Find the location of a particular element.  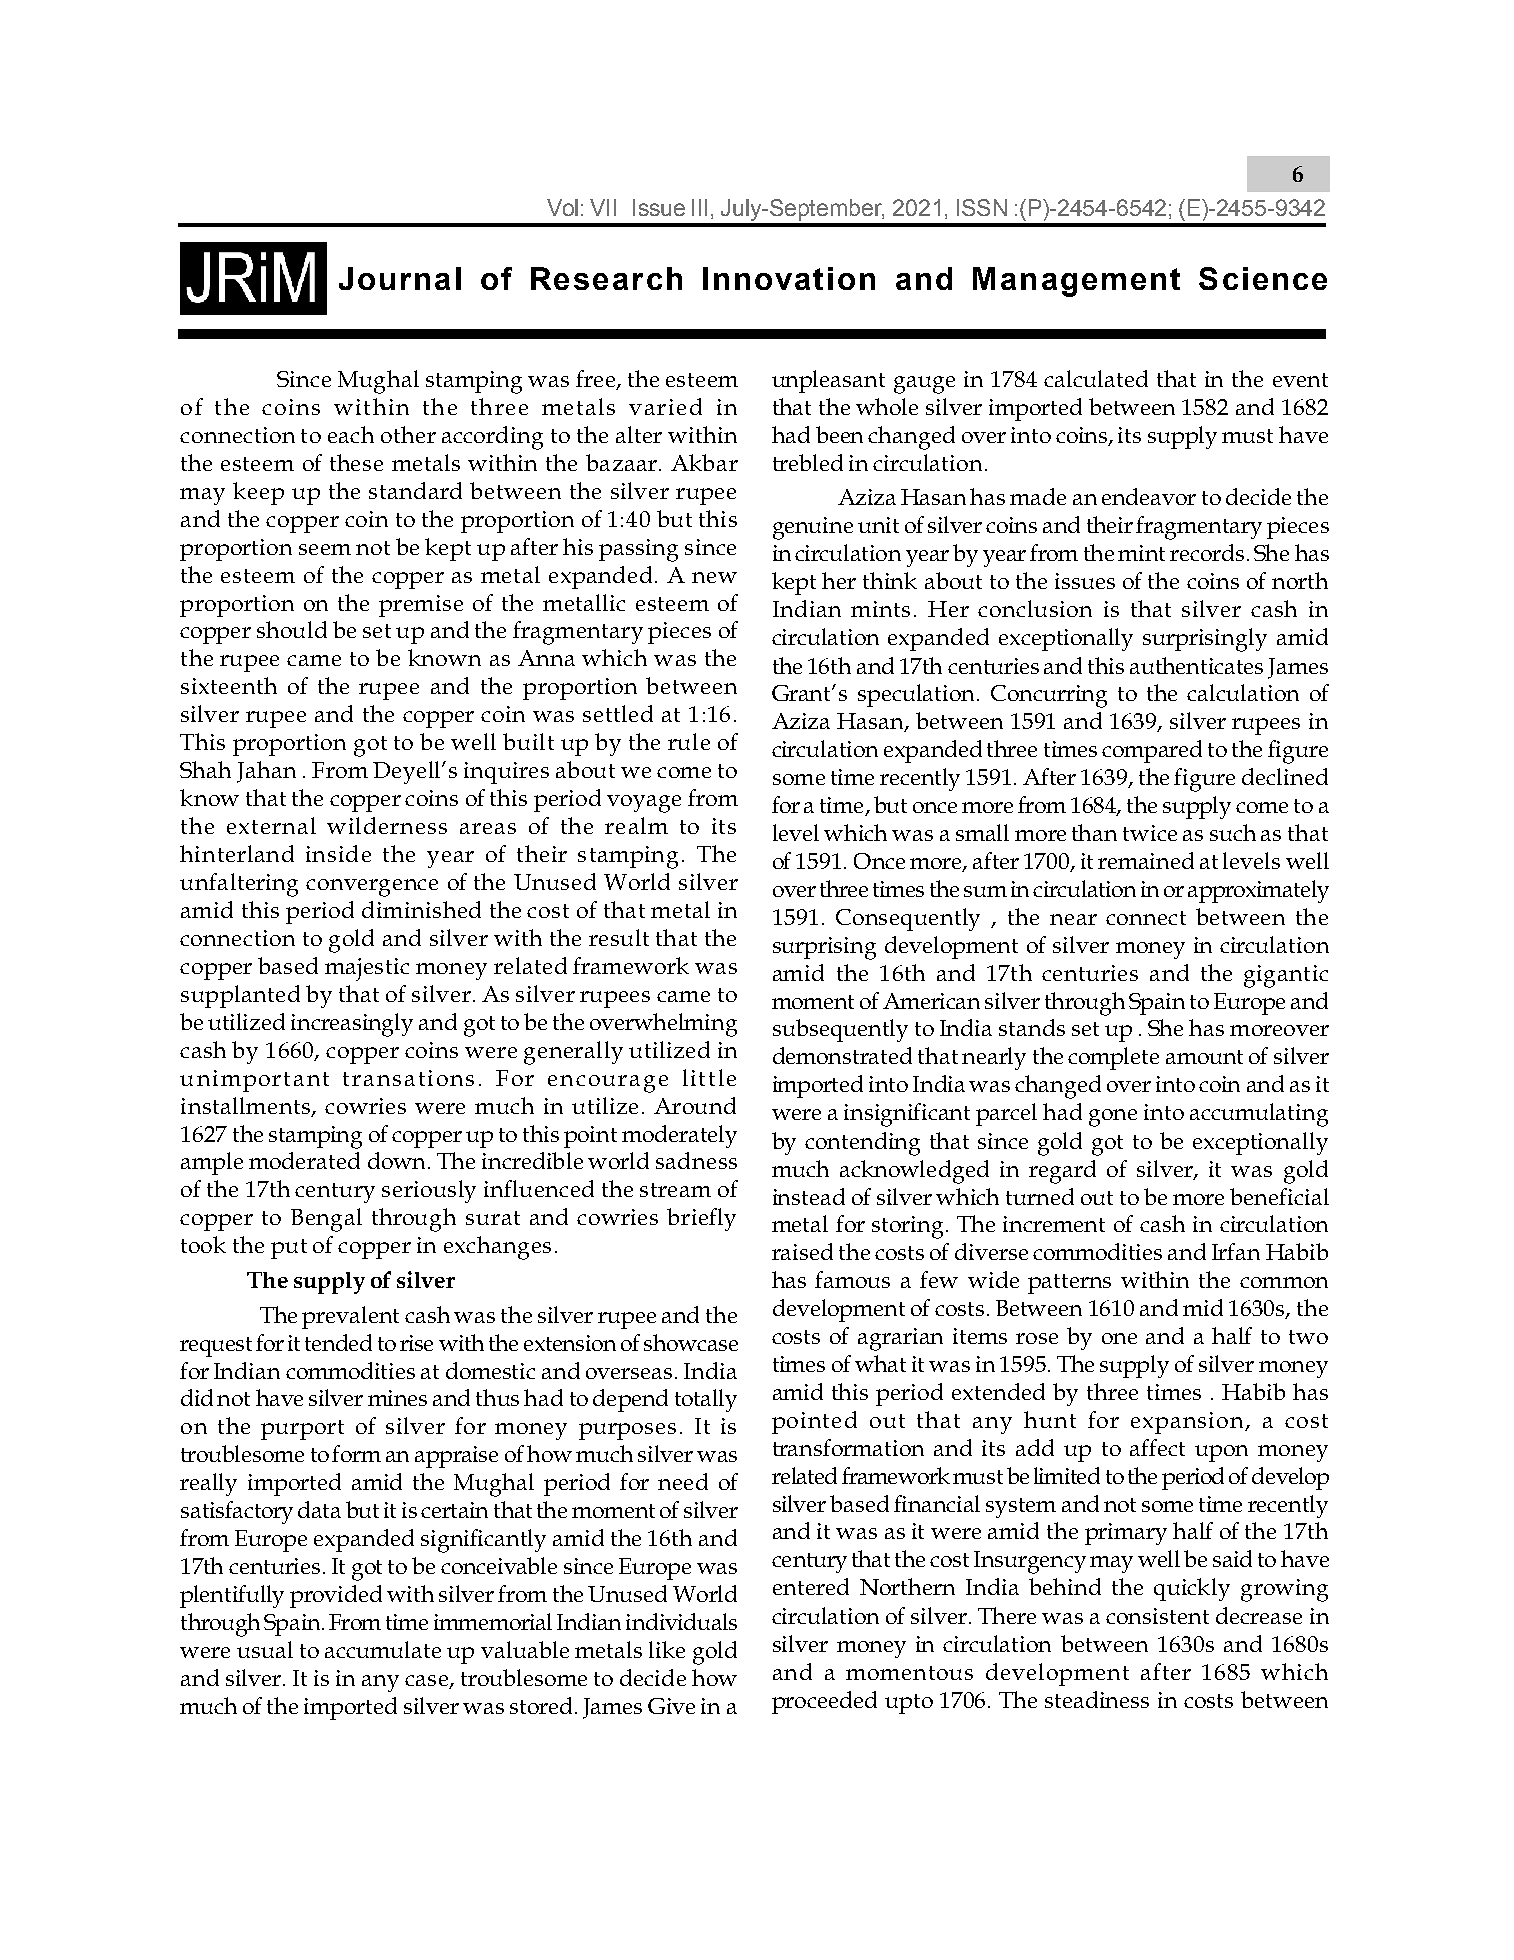

Journal is located at coordinates (400, 278).
